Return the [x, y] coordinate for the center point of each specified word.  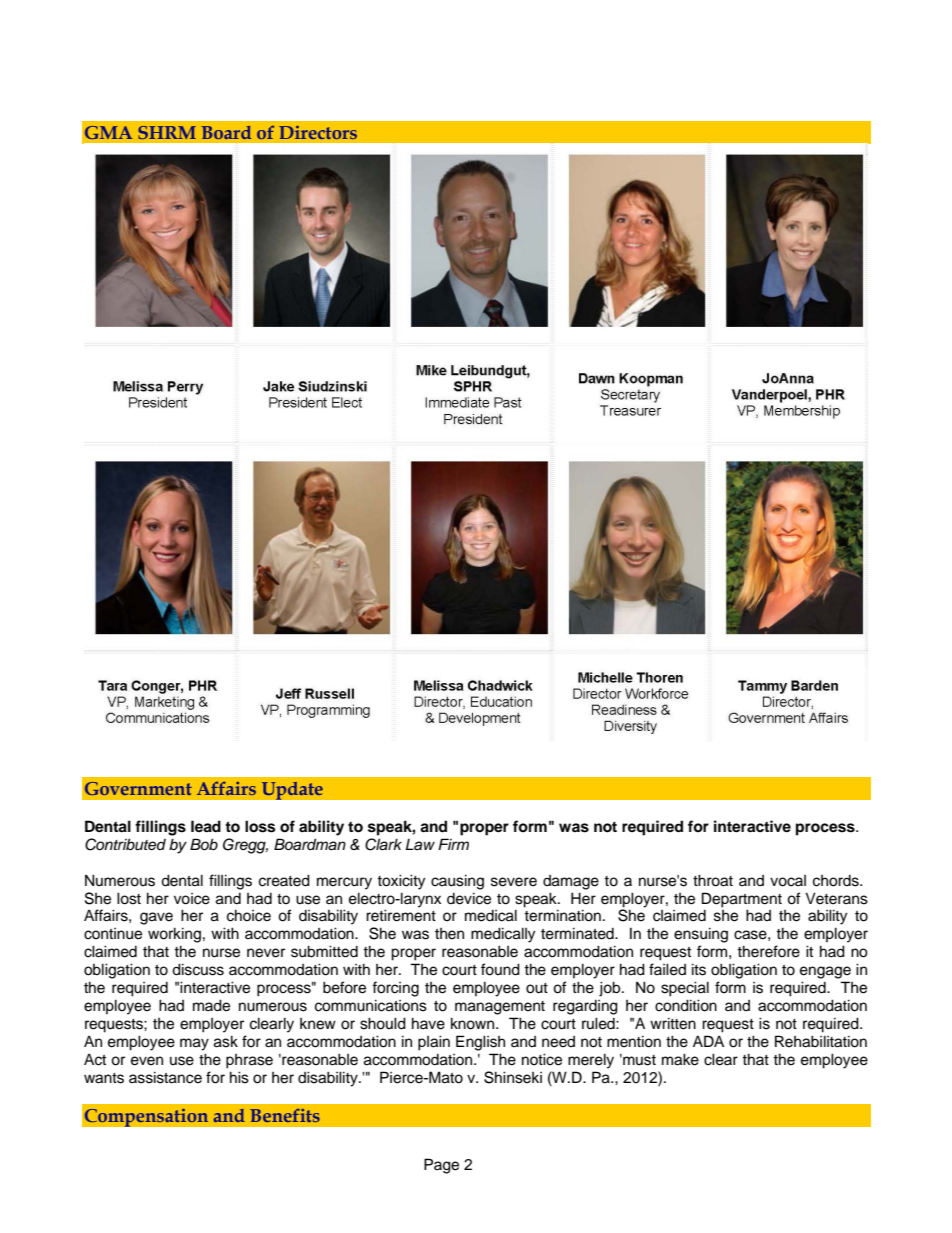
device [469, 898]
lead [206, 826]
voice [192, 899]
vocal [788, 881]
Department [742, 900]
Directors [318, 132]
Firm [453, 844]
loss [260, 826]
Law [420, 844]
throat [713, 880]
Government [138, 788]
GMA [108, 132]
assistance [165, 1077]
